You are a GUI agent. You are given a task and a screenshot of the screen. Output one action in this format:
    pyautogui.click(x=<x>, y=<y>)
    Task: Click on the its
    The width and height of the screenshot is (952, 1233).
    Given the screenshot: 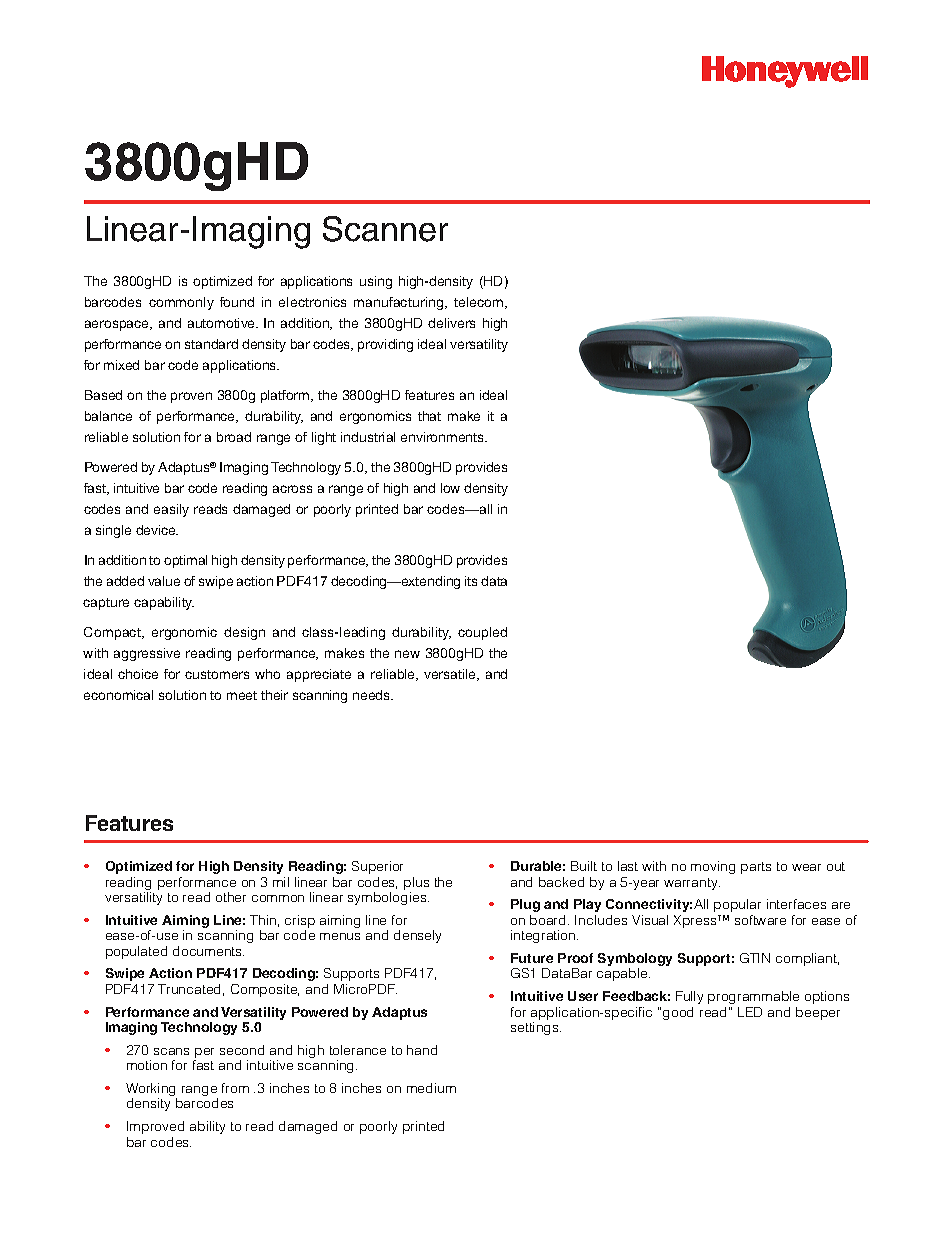 What is the action you would take?
    pyautogui.click(x=471, y=581)
